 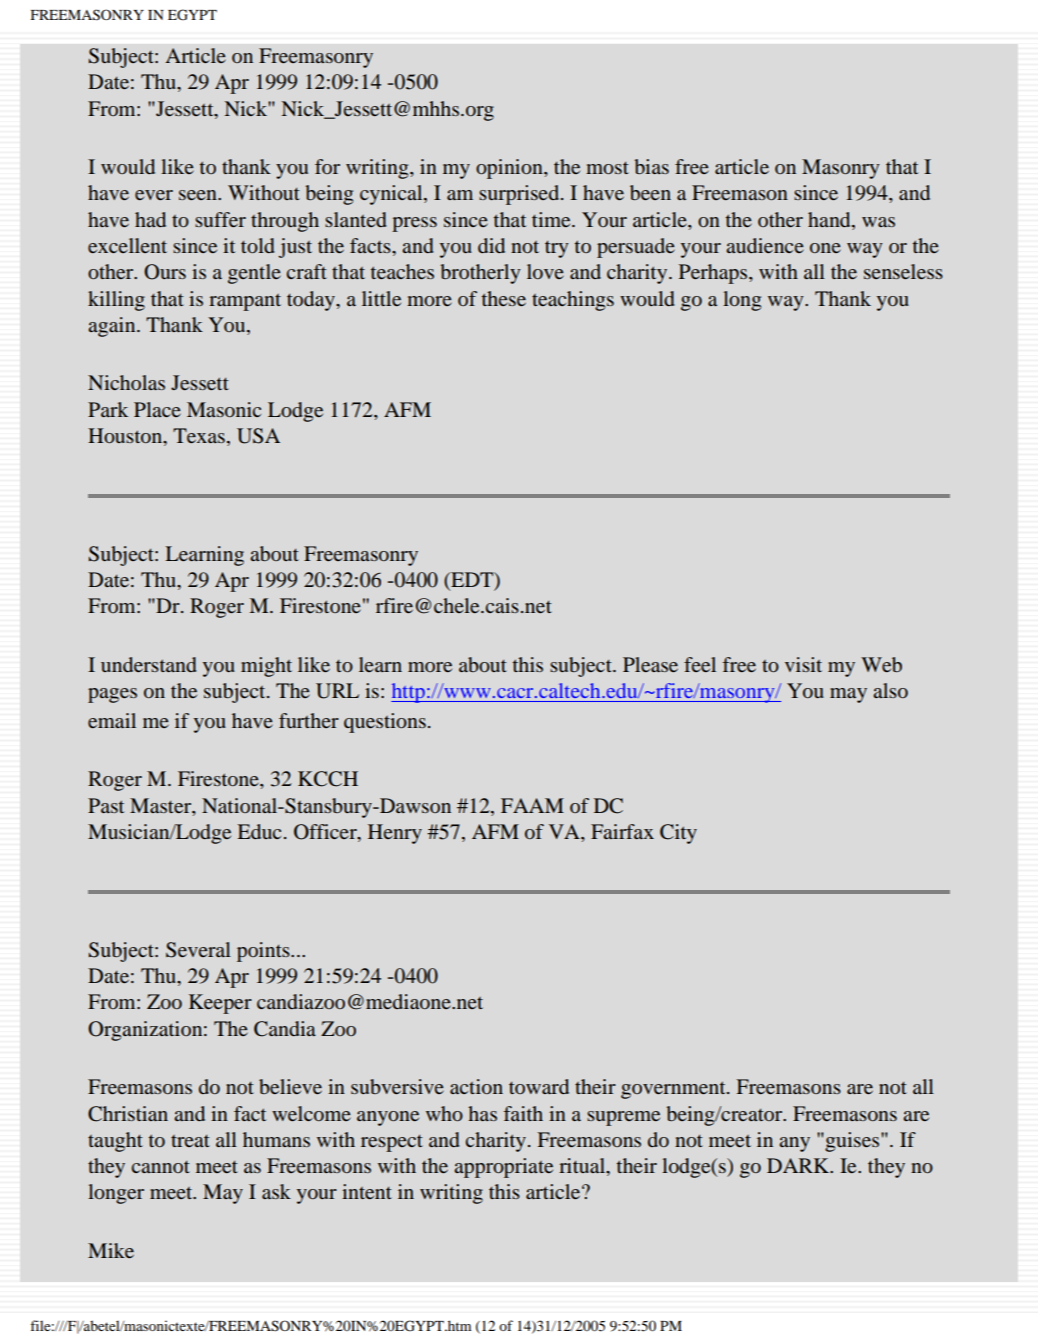 I want to click on questions, so click(x=385, y=723).
